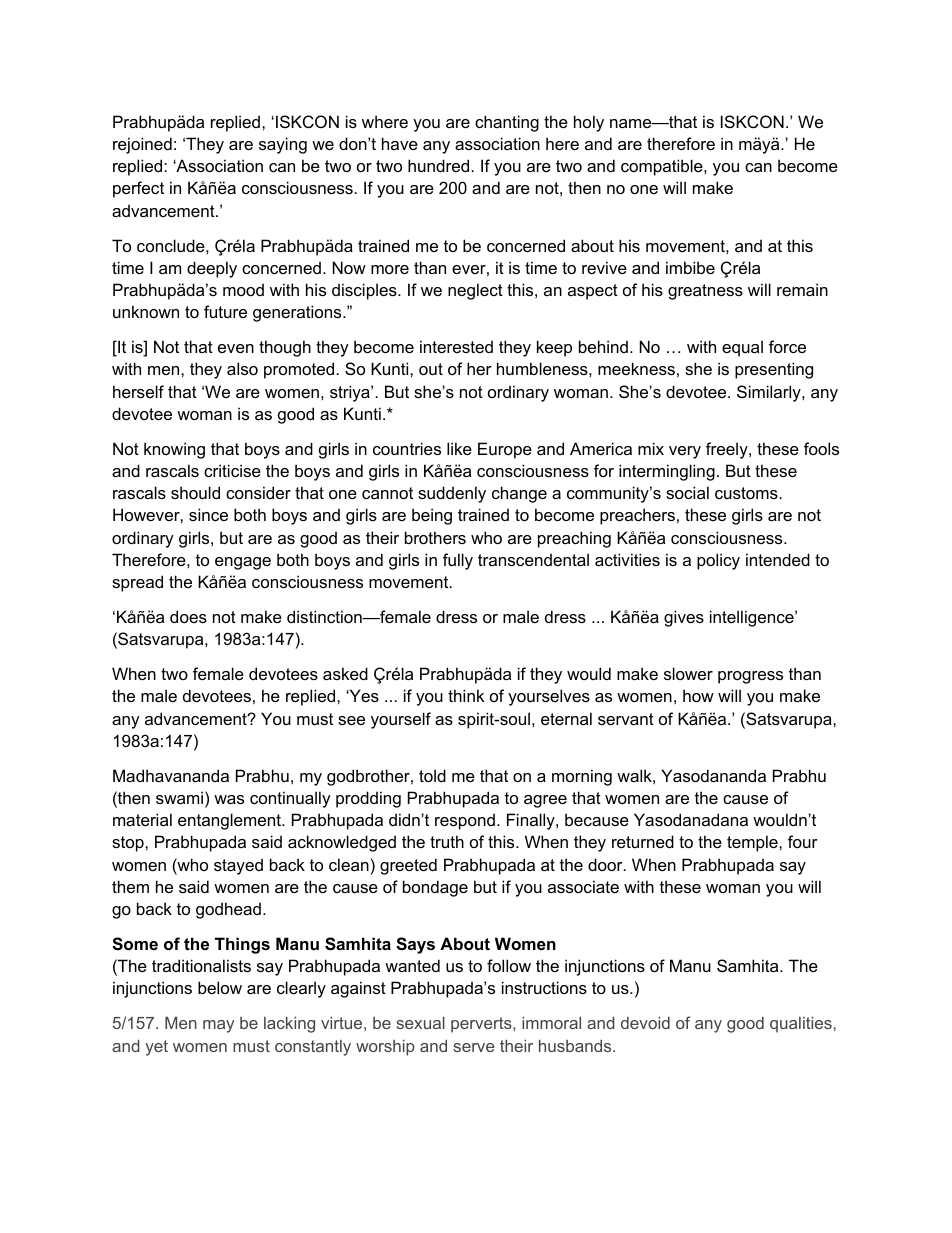  Describe the element at coordinates (663, 167) in the document. I see `compatible` at that location.
